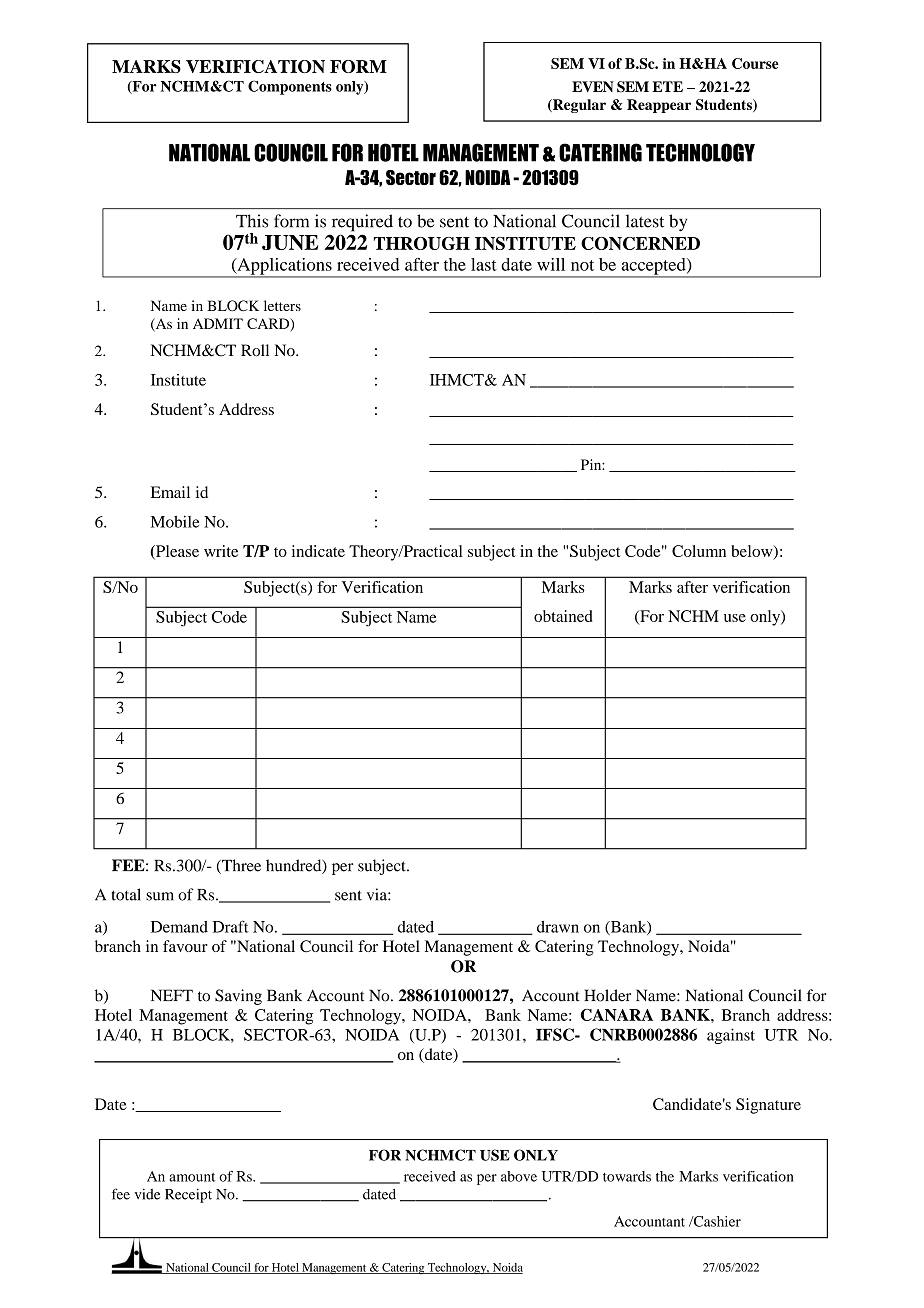 Image resolution: width=924 pixels, height=1308 pixels. Describe the element at coordinates (221, 551) in the page. I see `write` at that location.
